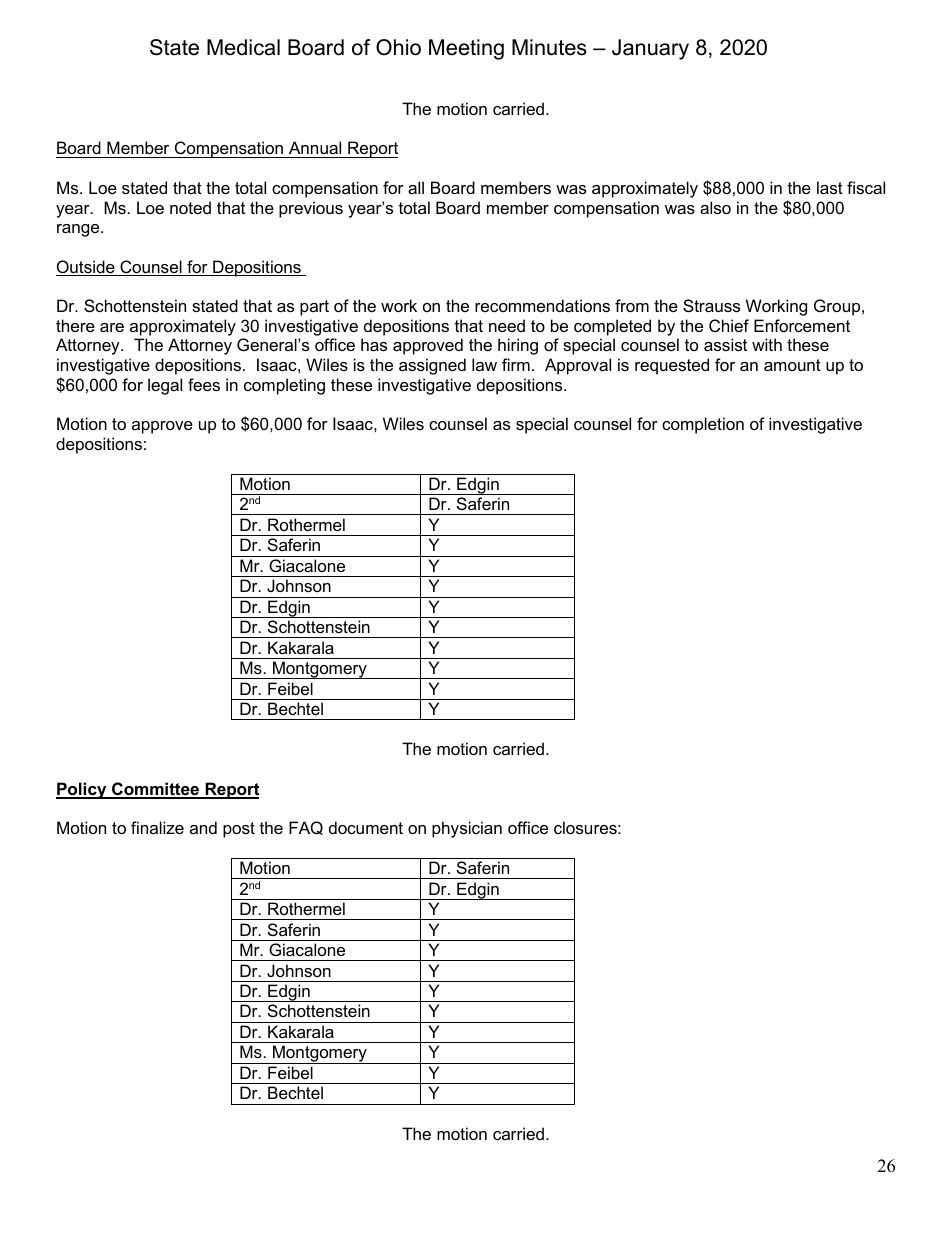 The width and height of the document is (952, 1233). Describe the element at coordinates (542, 305) in the document. I see `recommendations` at that location.
